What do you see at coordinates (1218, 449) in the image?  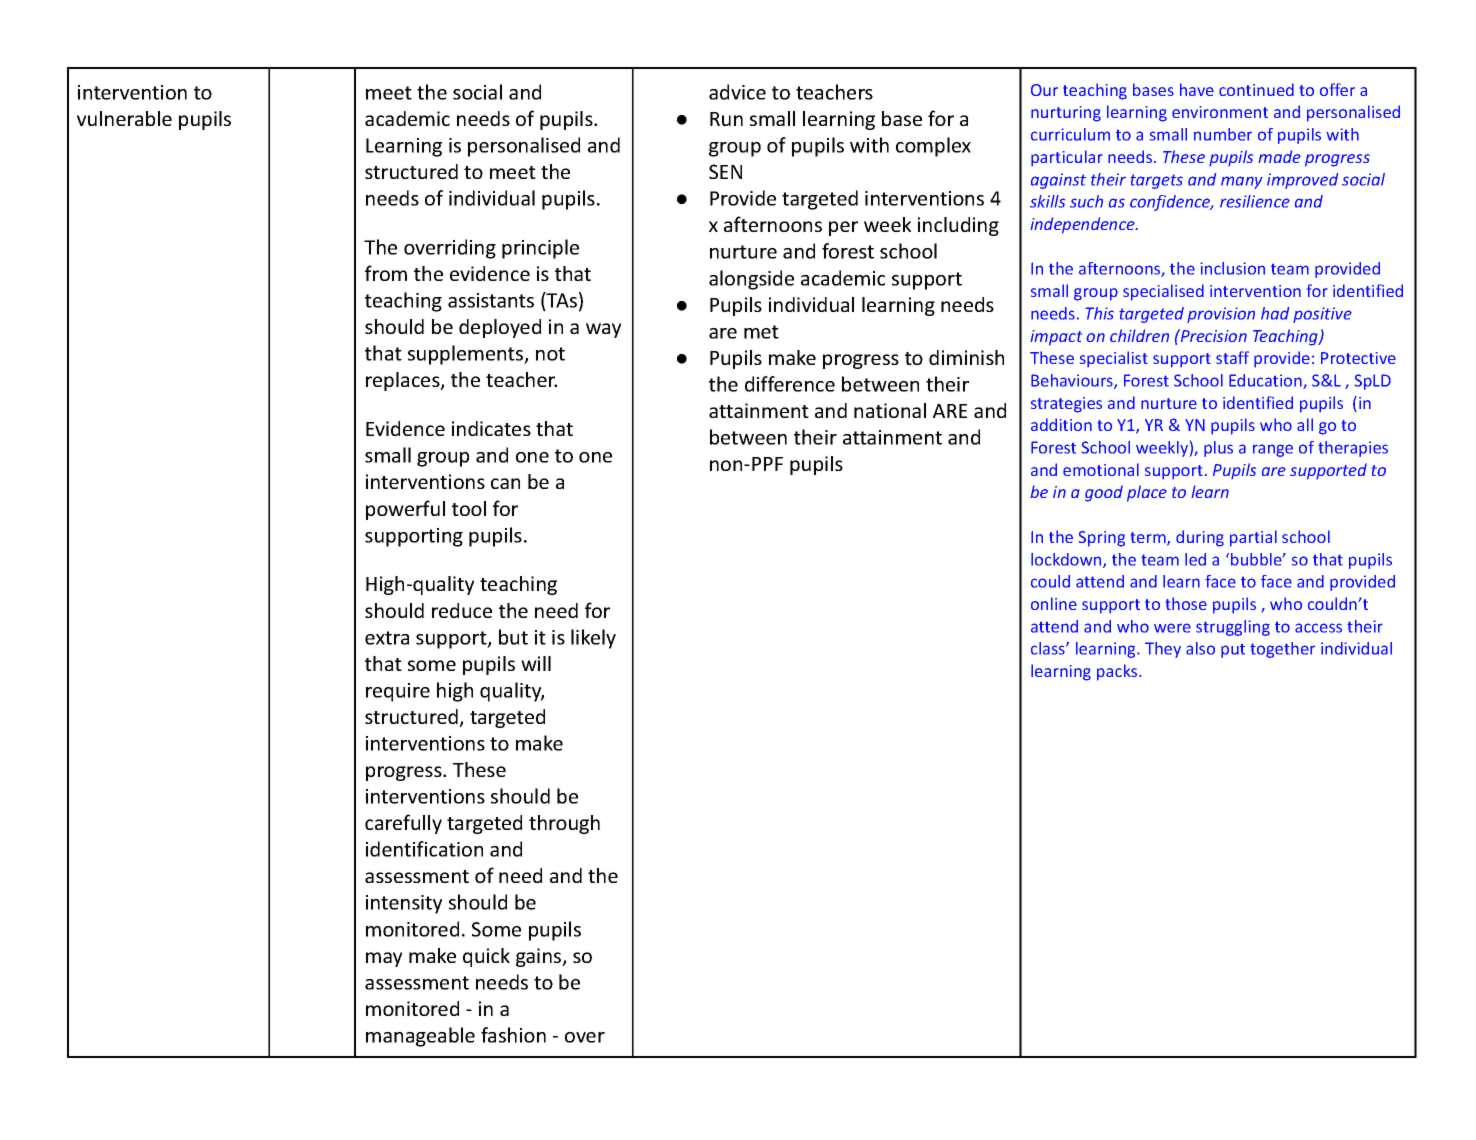 I see `plus` at bounding box center [1218, 449].
